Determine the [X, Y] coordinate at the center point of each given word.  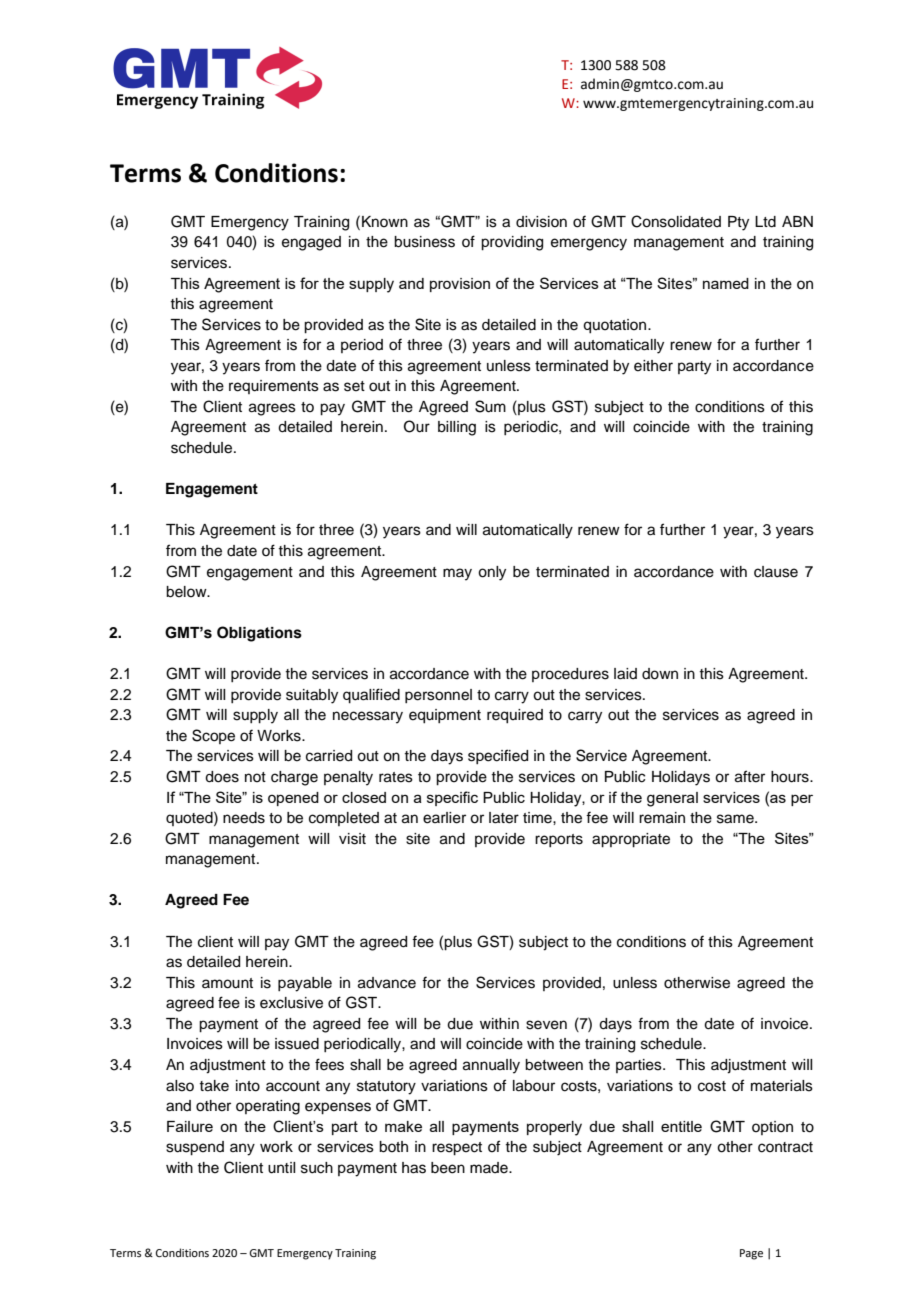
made [490, 1168]
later [504, 818]
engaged [311, 243]
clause [776, 572]
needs [244, 818]
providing [512, 243]
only [492, 573]
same [736, 819]
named [726, 283]
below [187, 592]
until [281, 1168]
